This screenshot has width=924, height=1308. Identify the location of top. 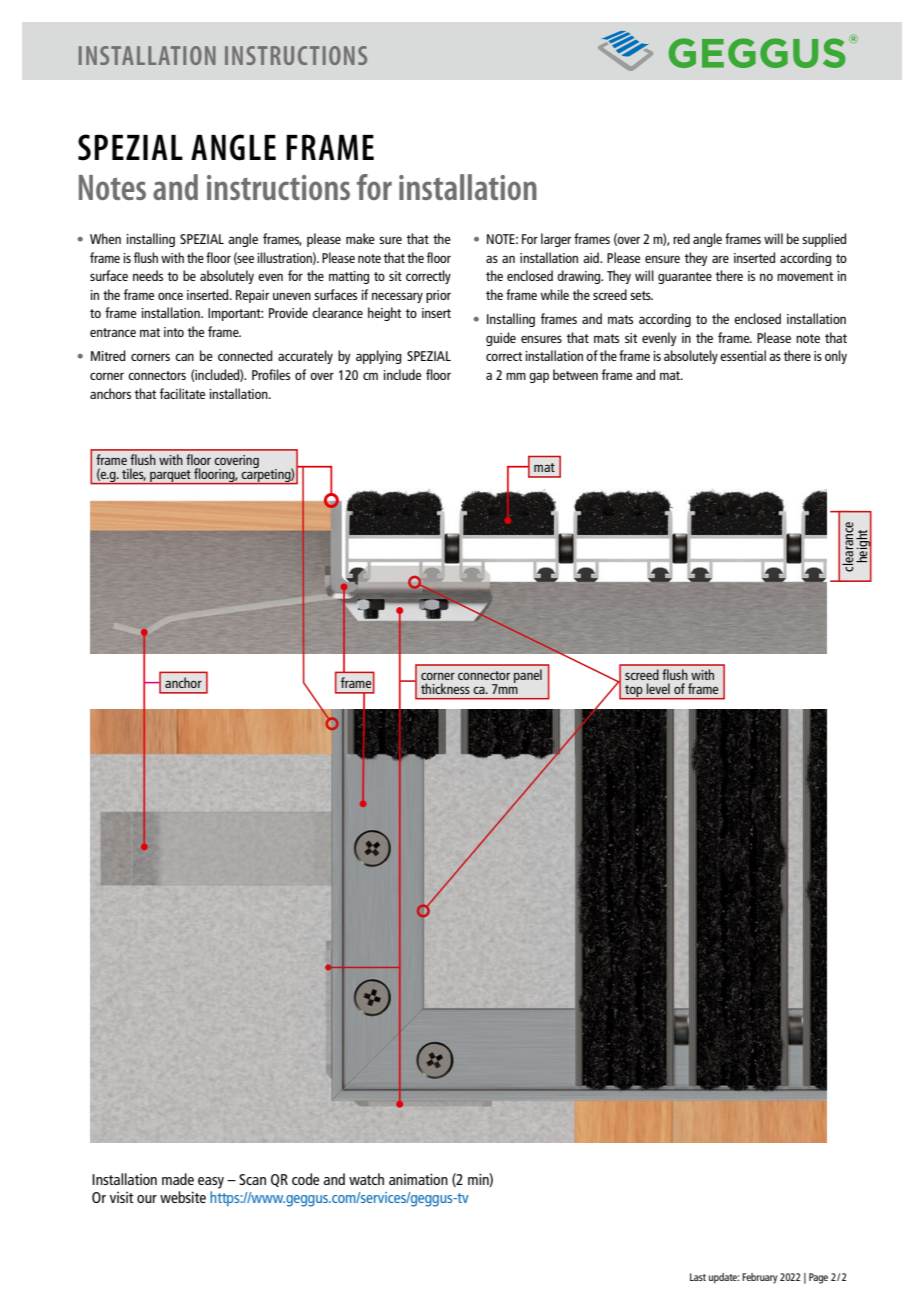
(634, 692).
